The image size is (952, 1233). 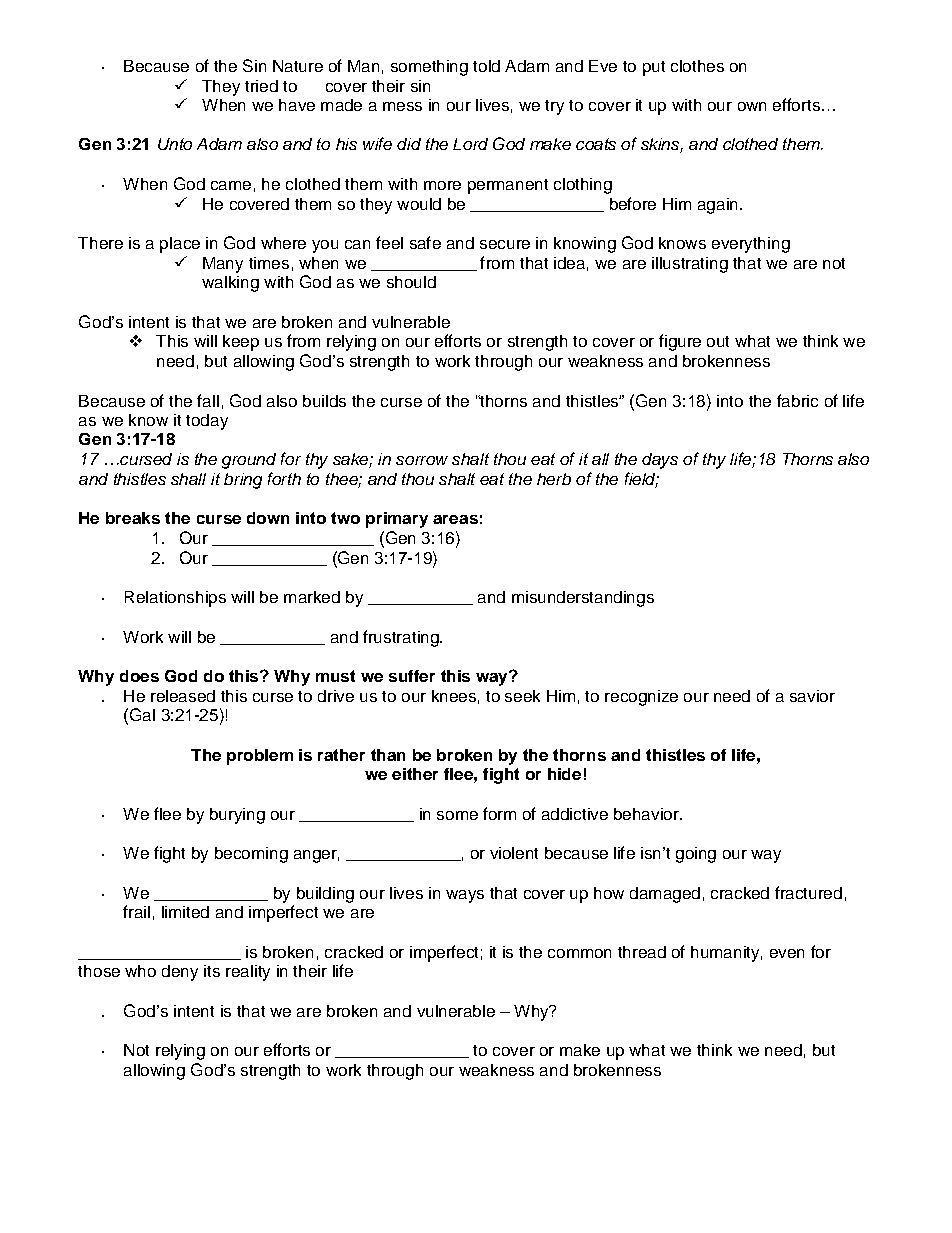 I want to click on days, so click(x=660, y=461).
